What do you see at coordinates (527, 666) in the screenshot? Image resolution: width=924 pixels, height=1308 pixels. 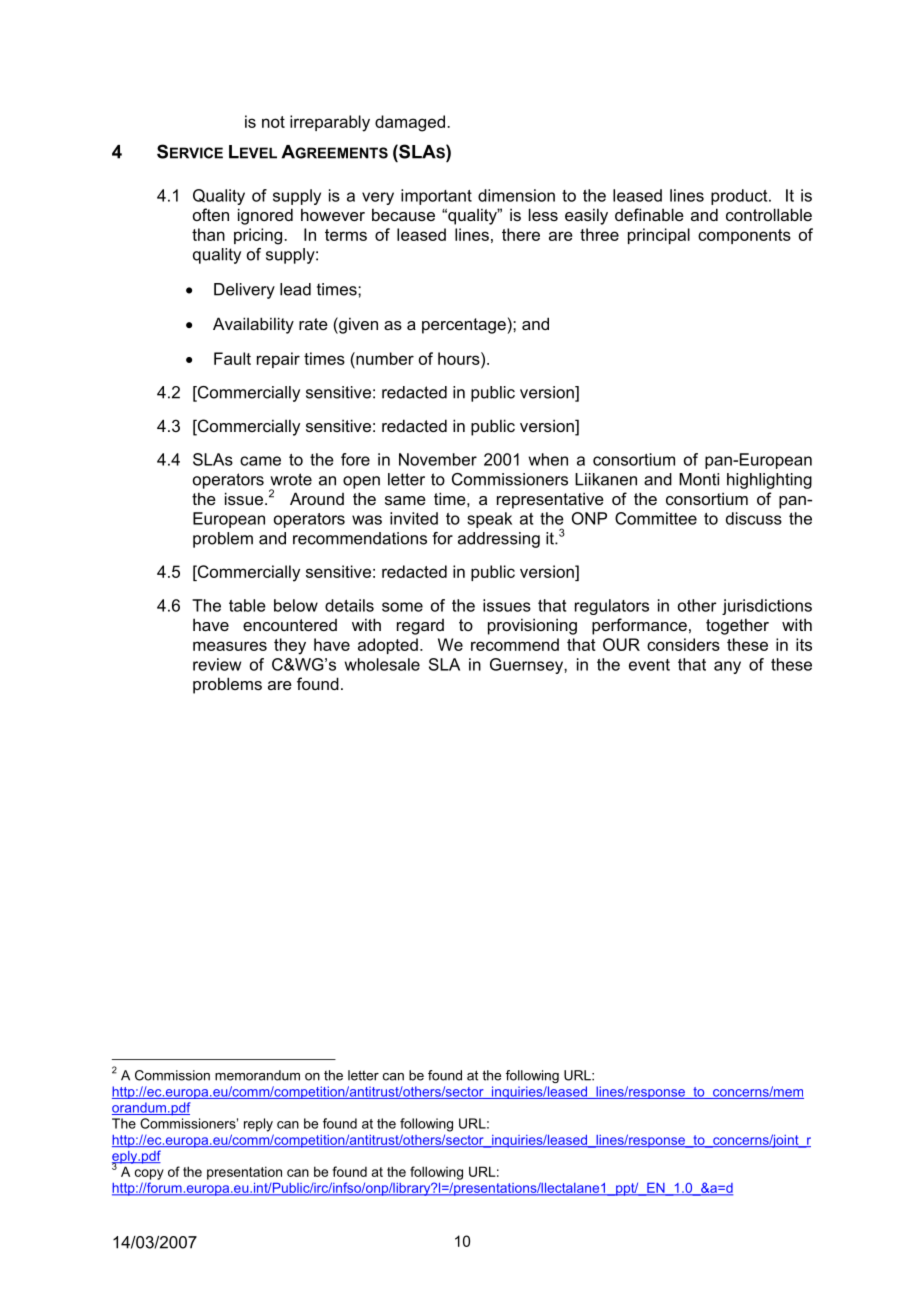 I see `Guernsey` at bounding box center [527, 666].
